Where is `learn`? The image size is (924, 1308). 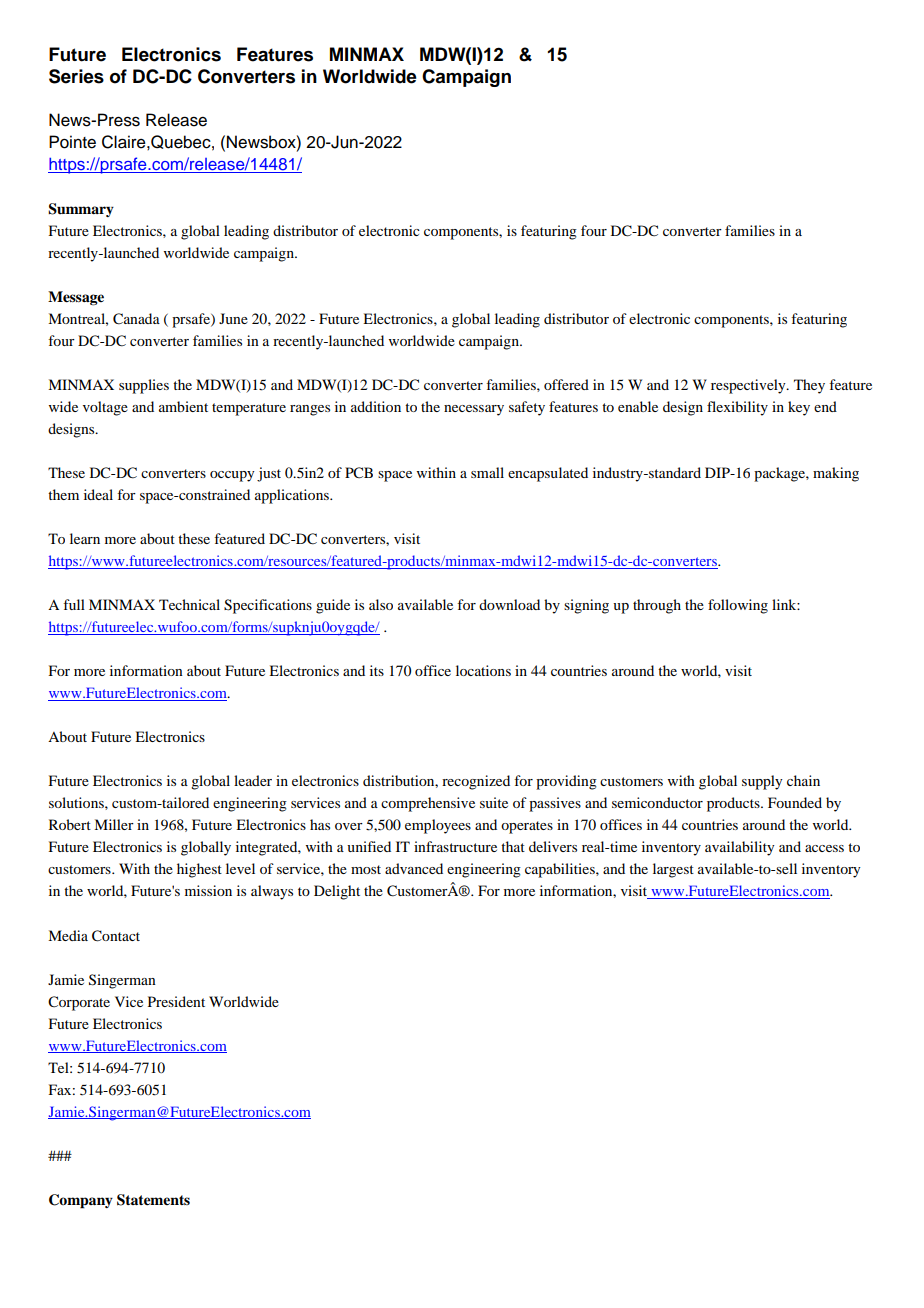 learn is located at coordinates (85, 538).
